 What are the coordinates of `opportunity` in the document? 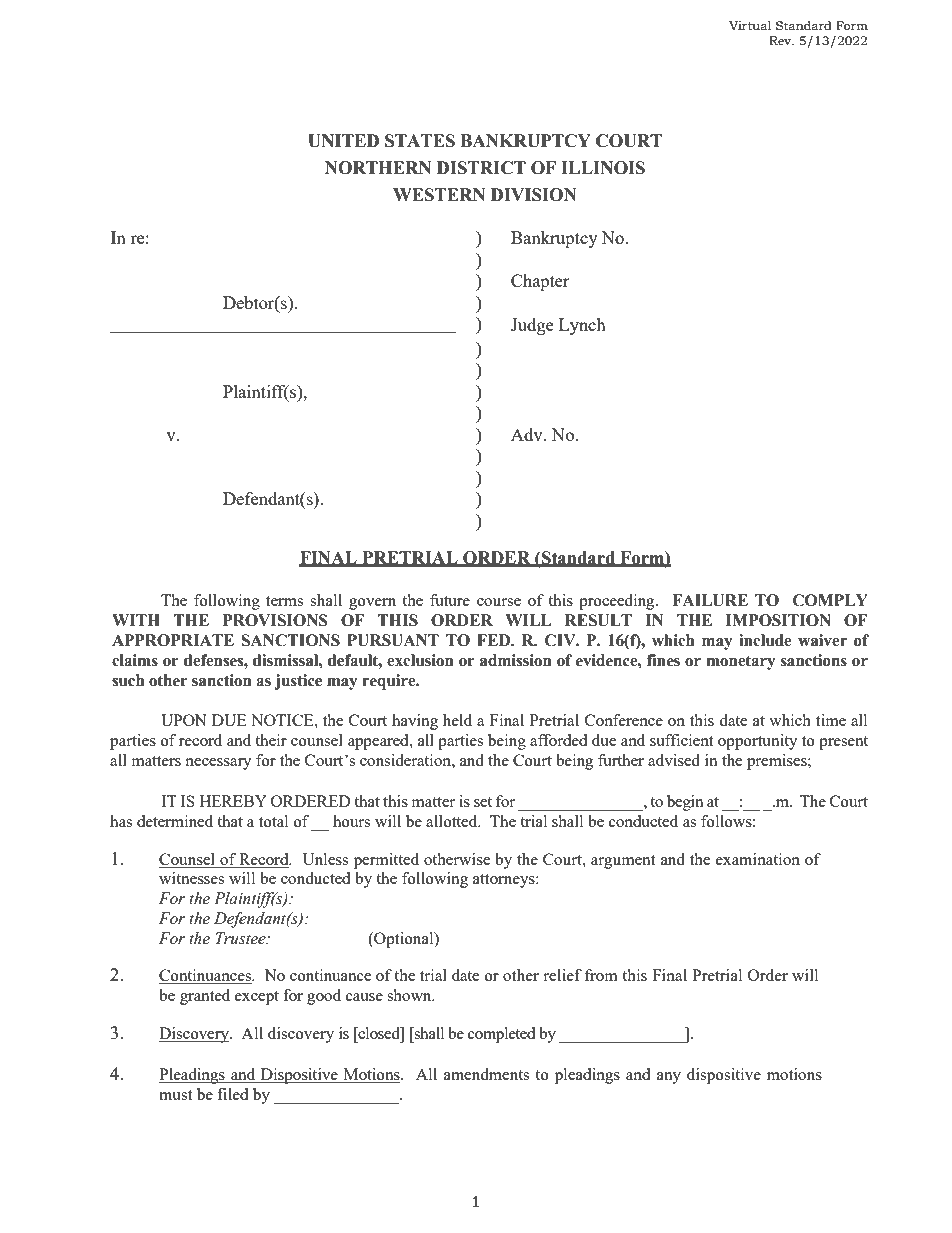 It's located at (758, 742).
